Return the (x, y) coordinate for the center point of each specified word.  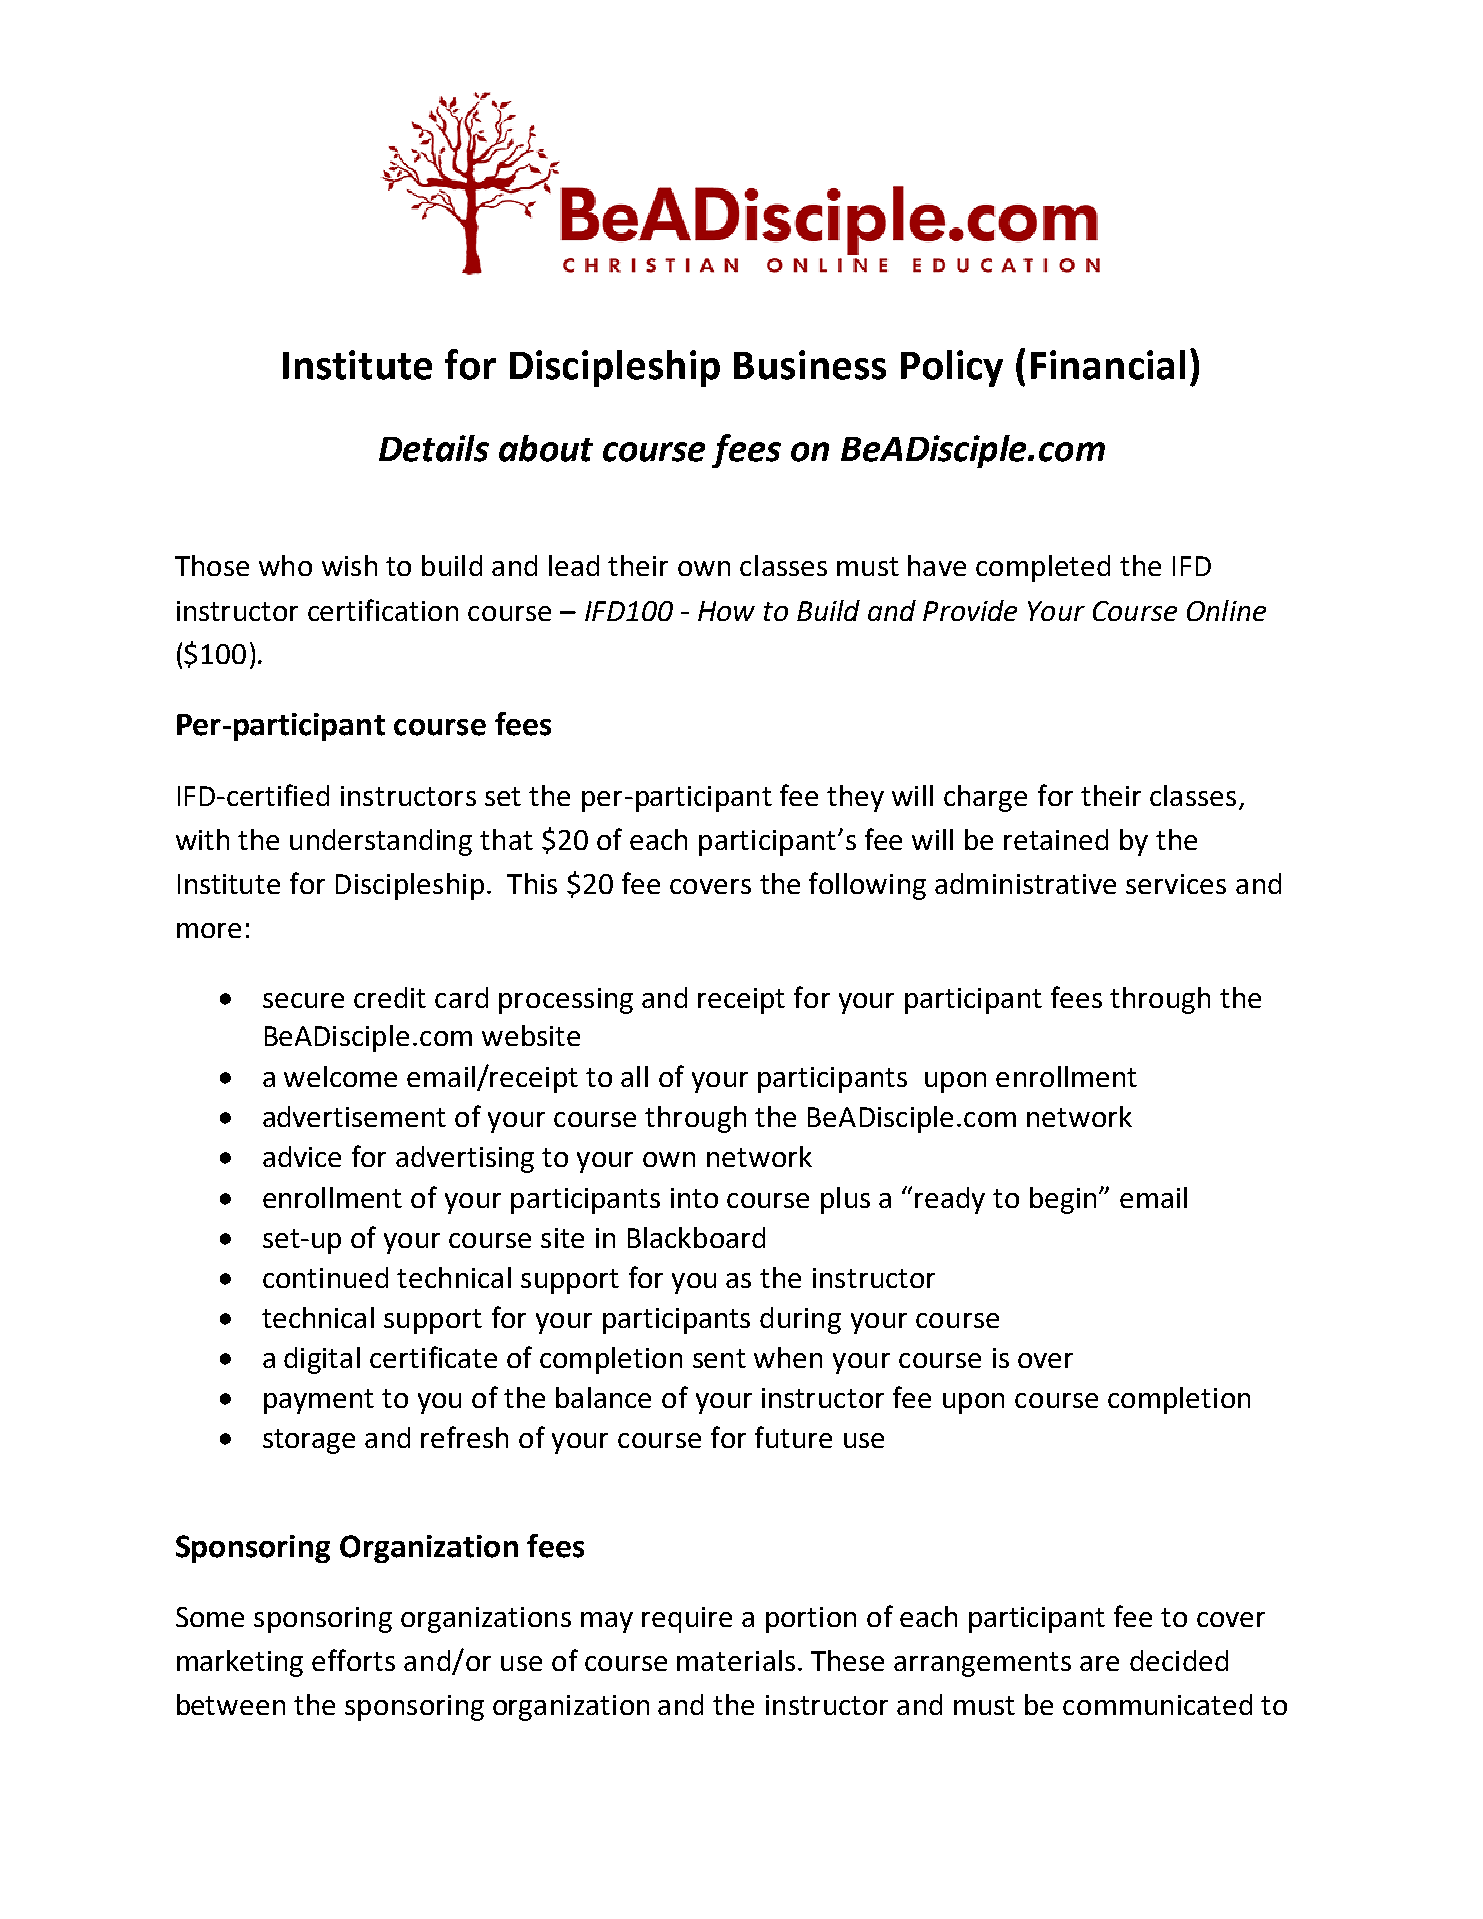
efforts (353, 1660)
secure (303, 1000)
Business (810, 365)
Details (434, 448)
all (634, 1076)
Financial (1108, 365)
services (1176, 884)
